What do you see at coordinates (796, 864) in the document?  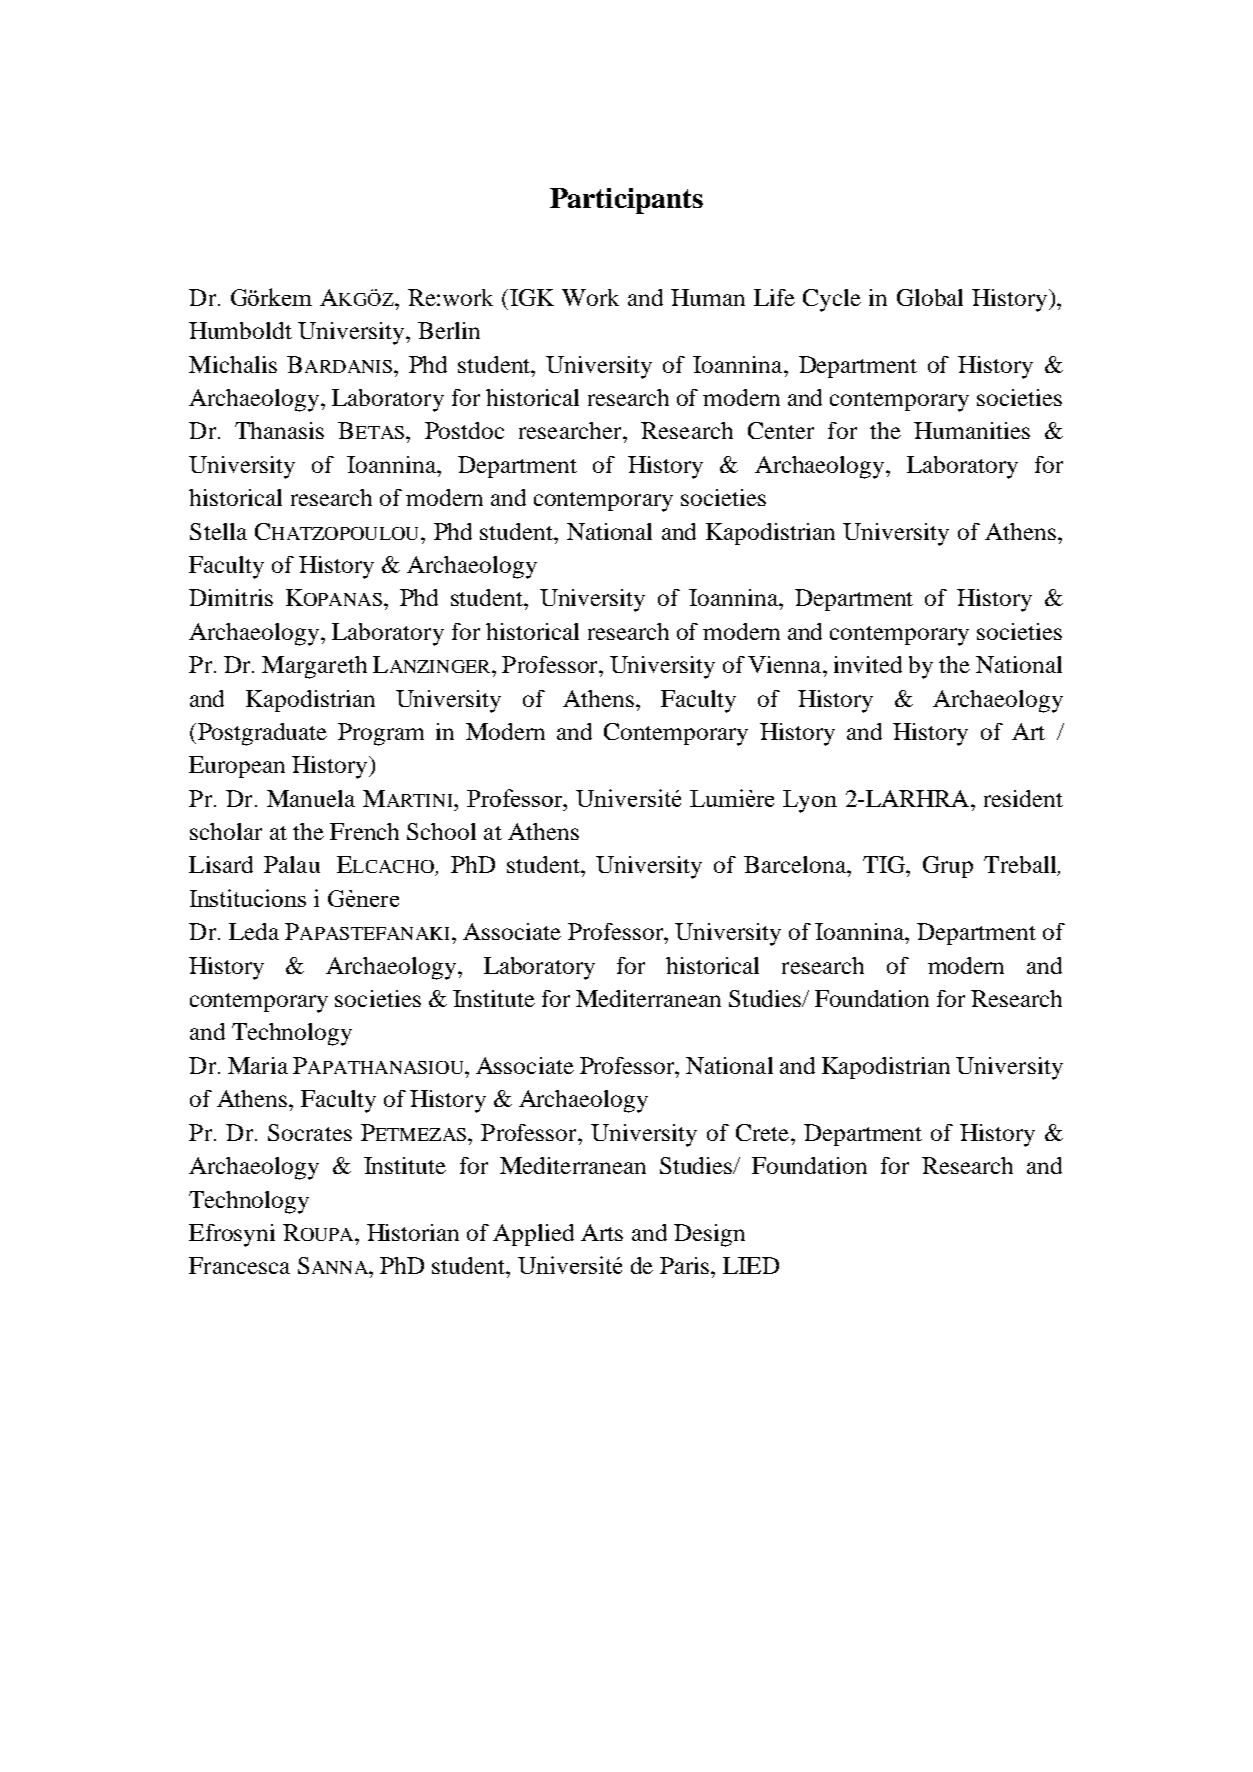 I see `Barcelona` at bounding box center [796, 864].
